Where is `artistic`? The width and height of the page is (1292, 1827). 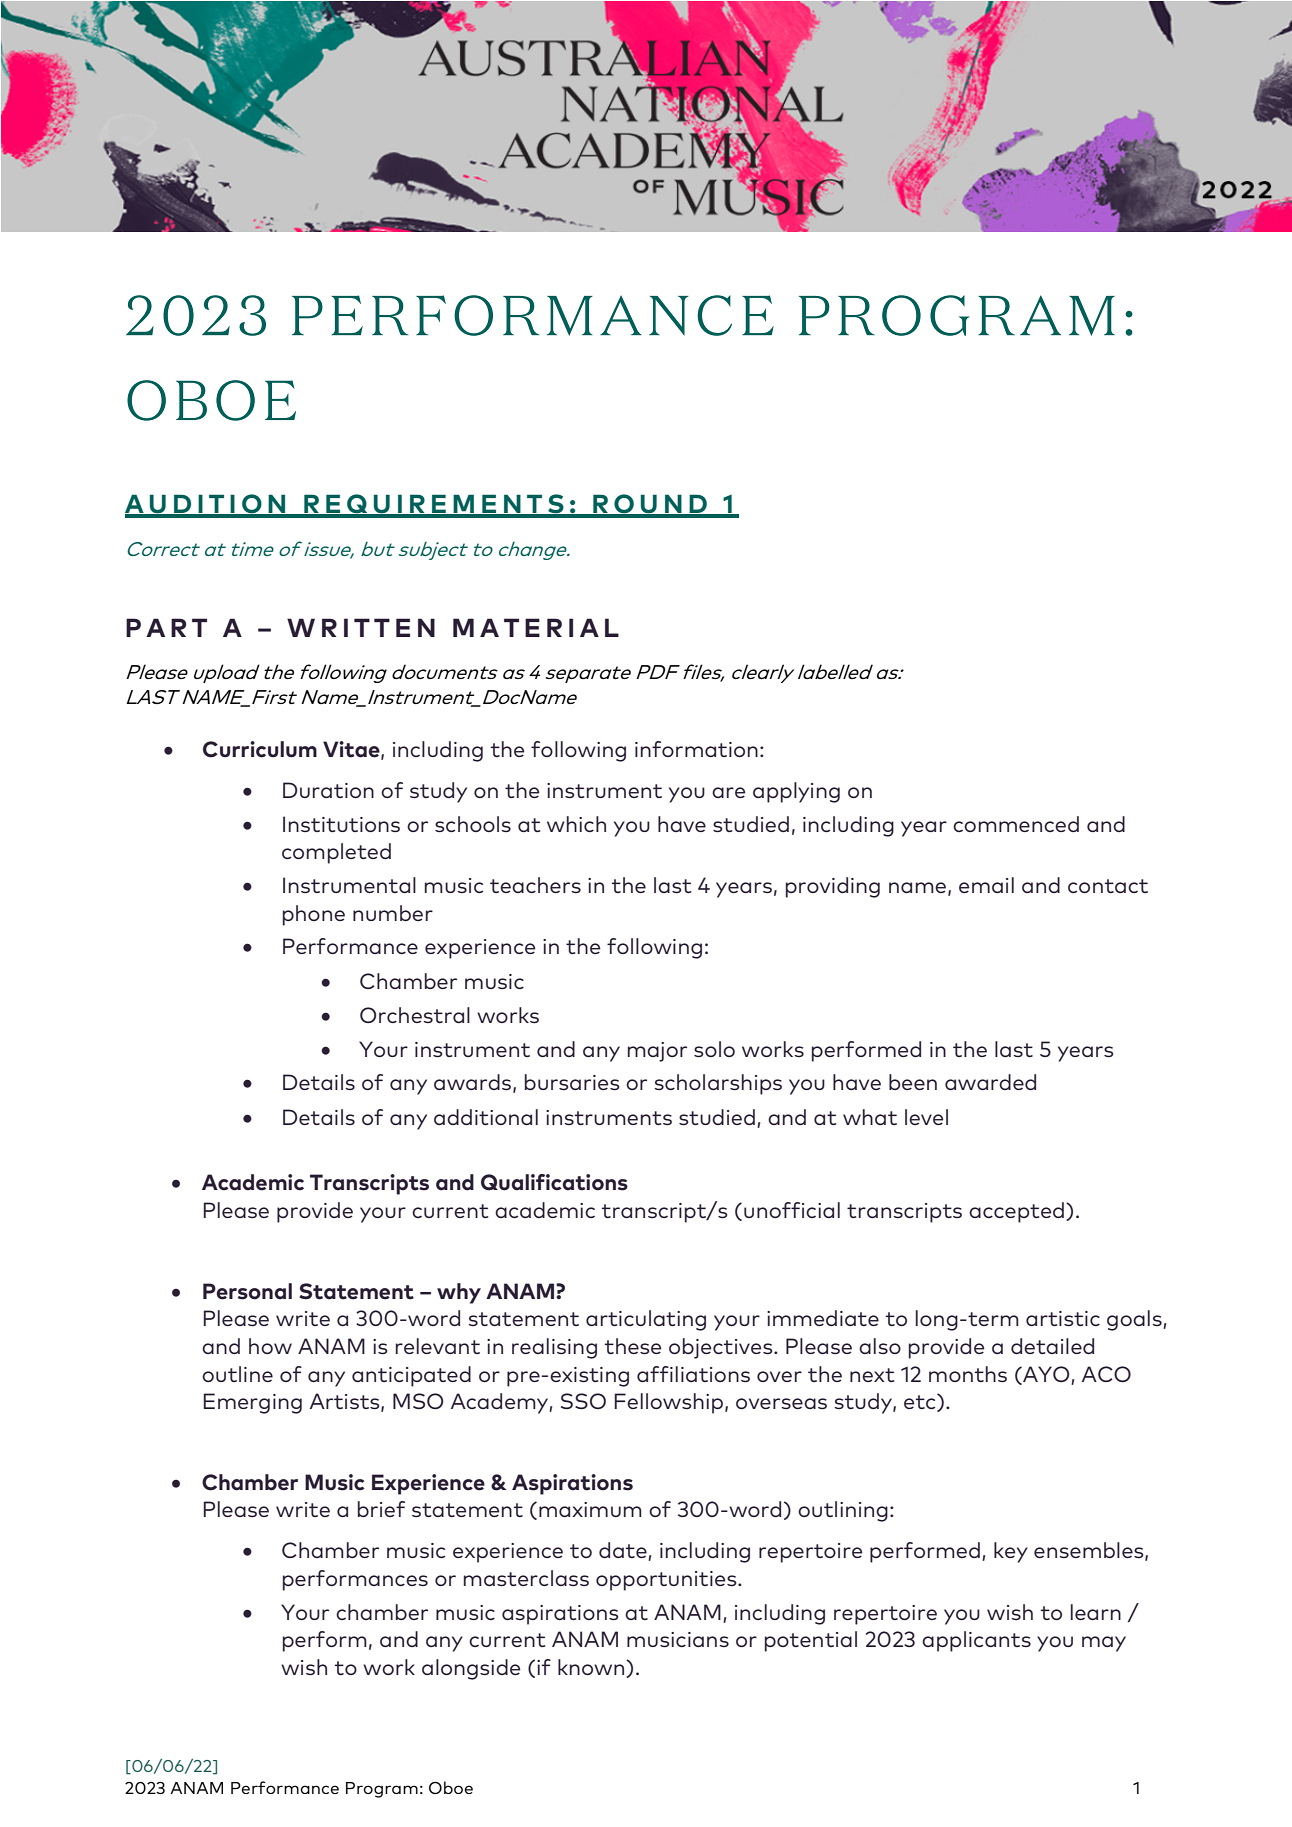
artistic is located at coordinates (1063, 1318).
